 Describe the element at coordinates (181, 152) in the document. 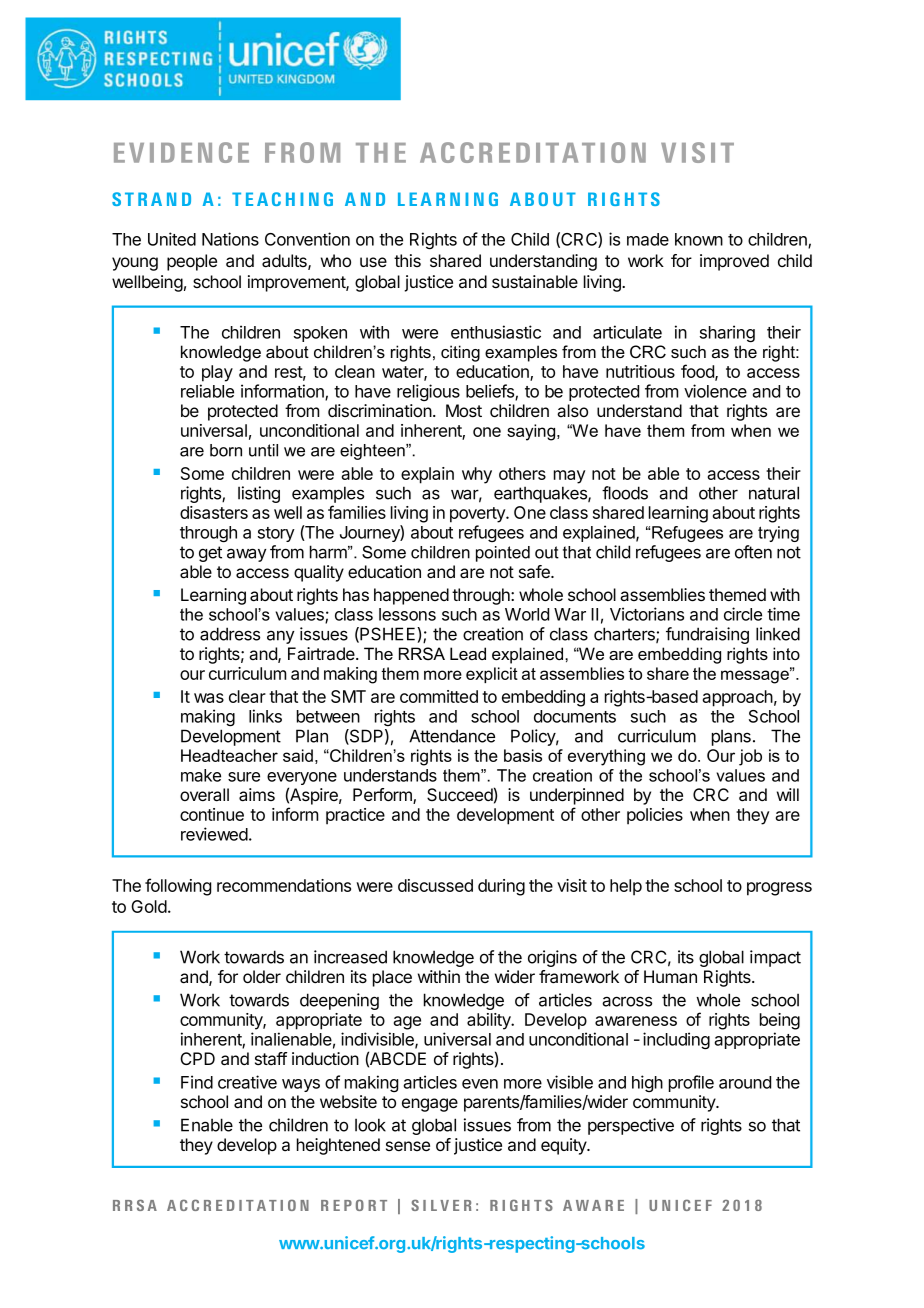

I see `EVIDENCE` at that location.
